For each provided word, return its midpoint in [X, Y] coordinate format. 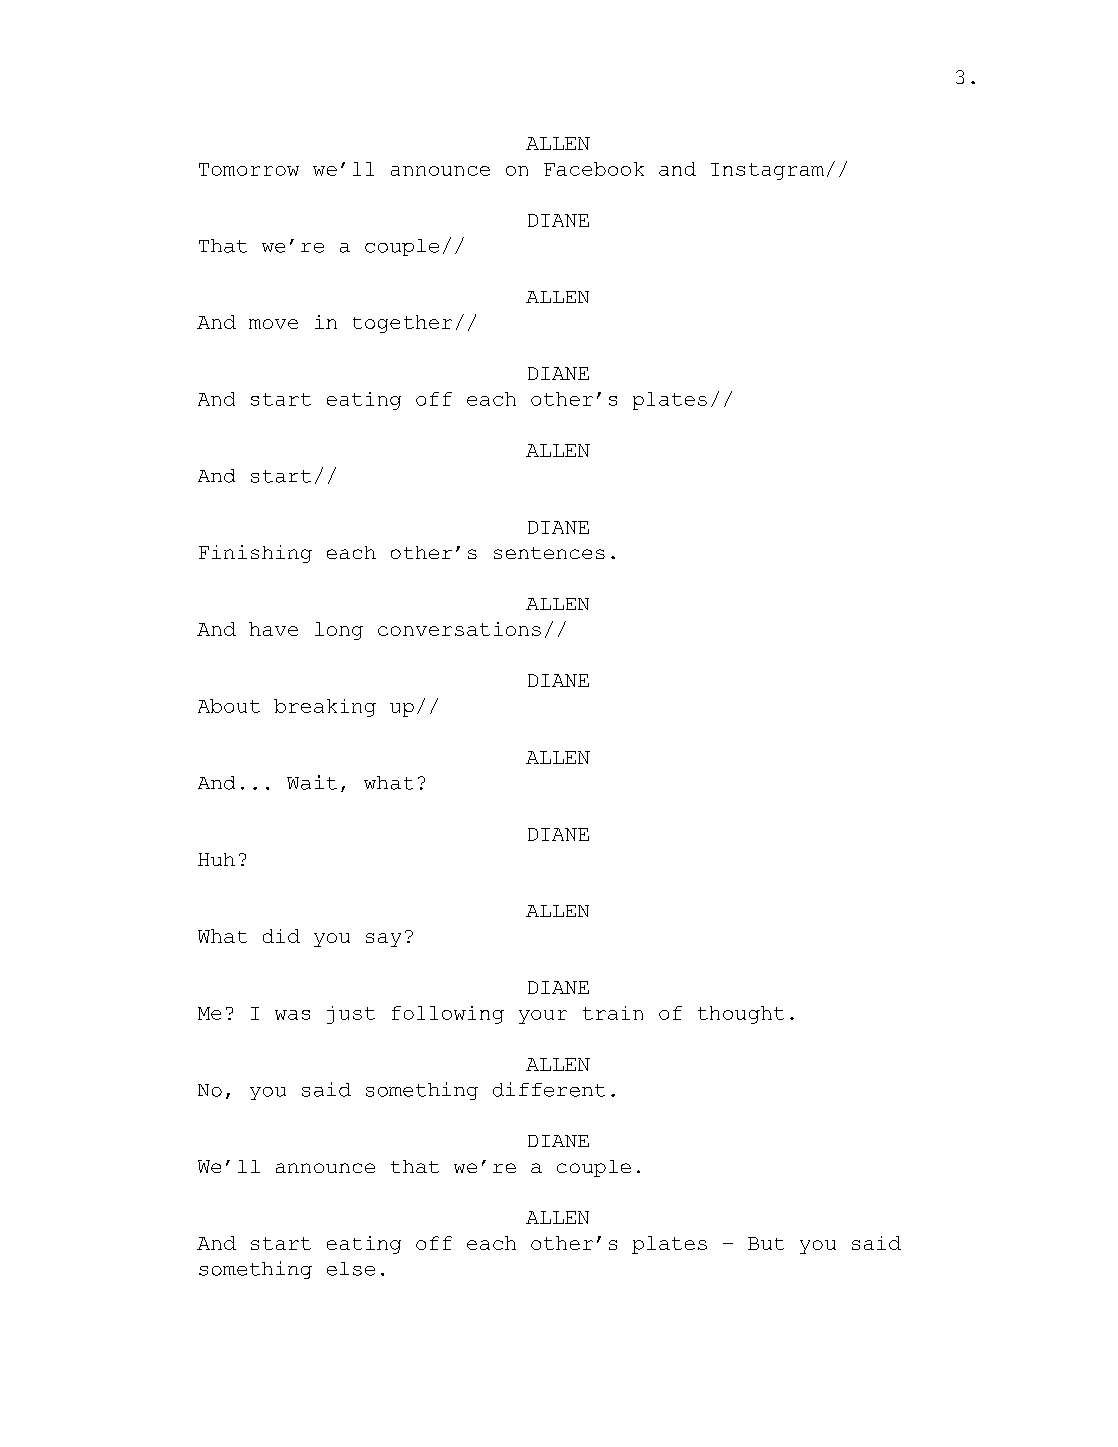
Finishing [255, 554]
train [613, 1013]
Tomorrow [249, 169]
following [448, 1015]
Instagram [767, 171]
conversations [459, 629]
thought [741, 1015]
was [292, 1015]
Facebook [594, 169]
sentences [549, 553]
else [351, 1269]
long [339, 631]
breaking [325, 708]
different [549, 1089]
